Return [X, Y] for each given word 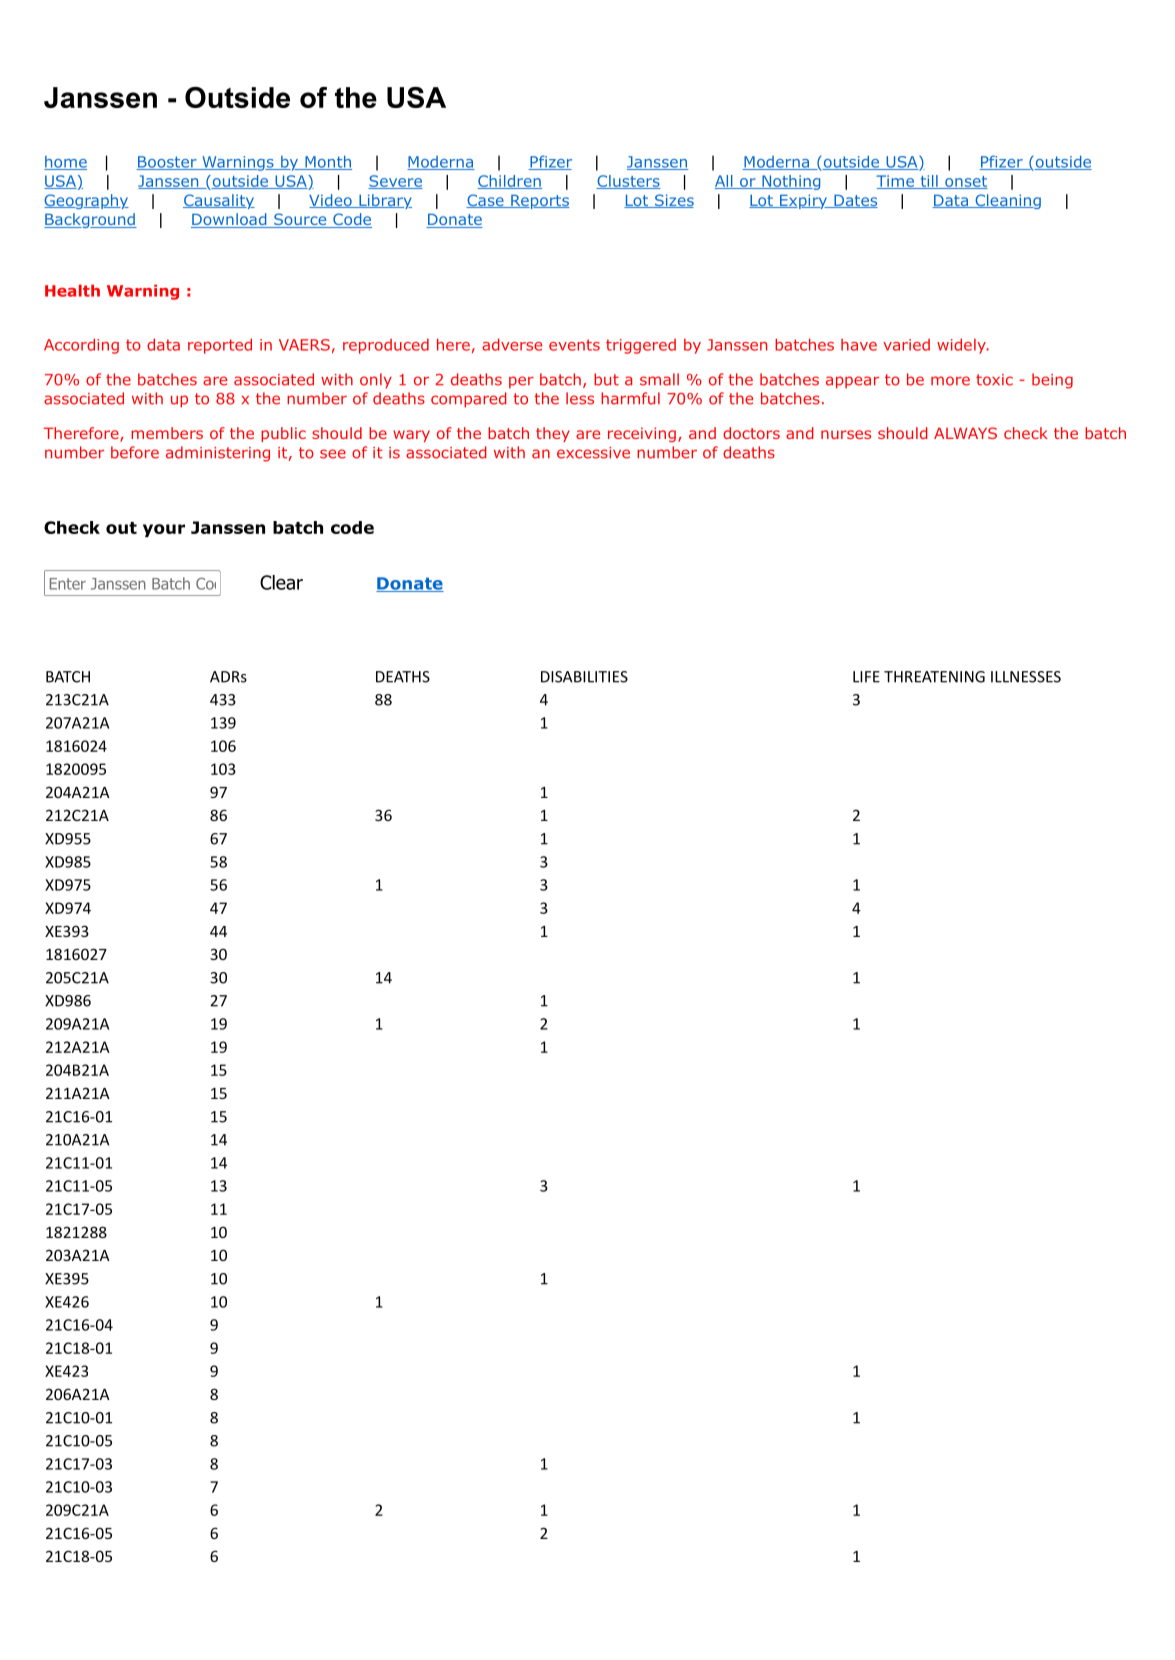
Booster [167, 163]
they [553, 434]
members [167, 433]
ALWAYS [965, 433]
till [929, 182]
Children [509, 182]
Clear [281, 582]
